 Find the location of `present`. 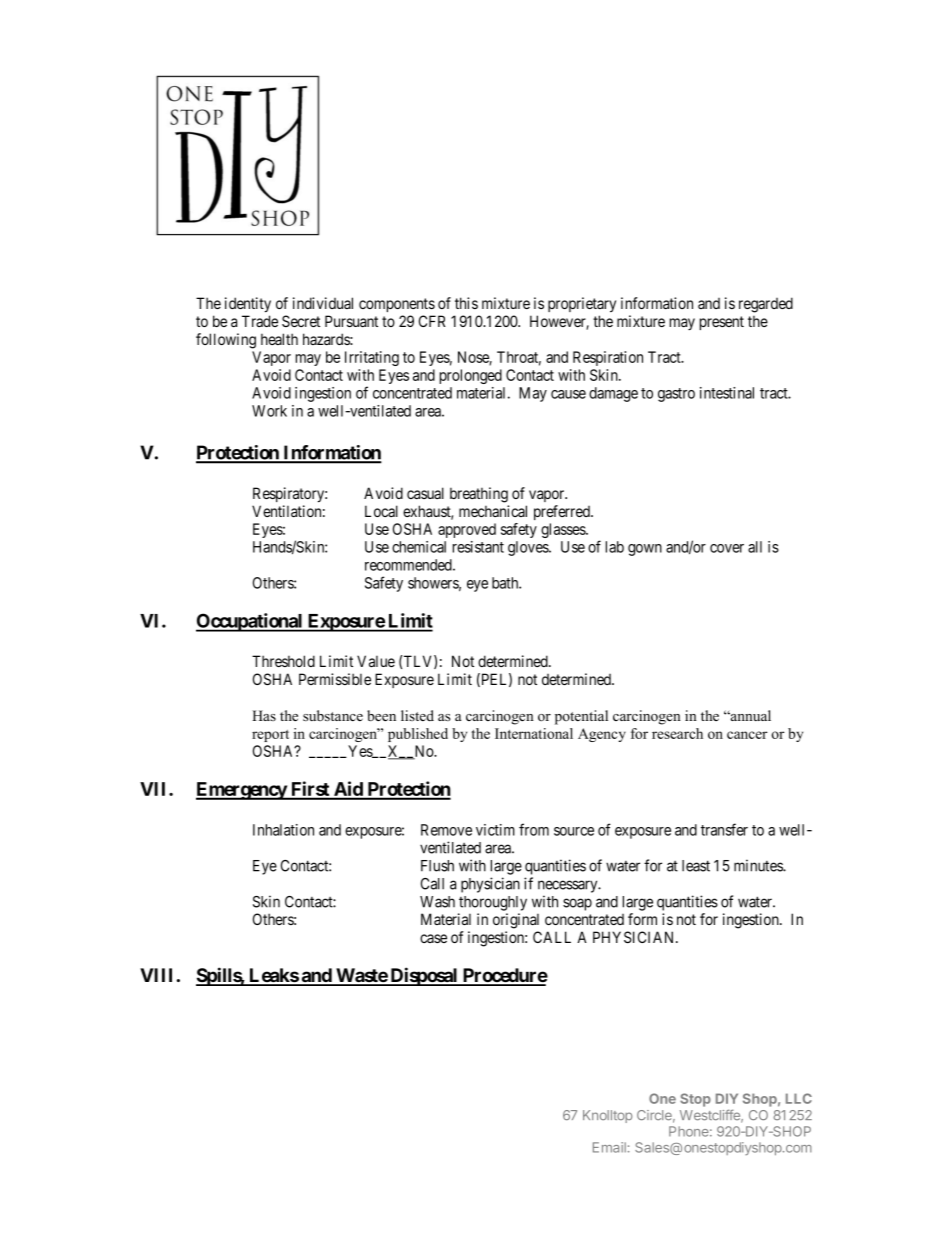

present is located at coordinates (722, 323).
